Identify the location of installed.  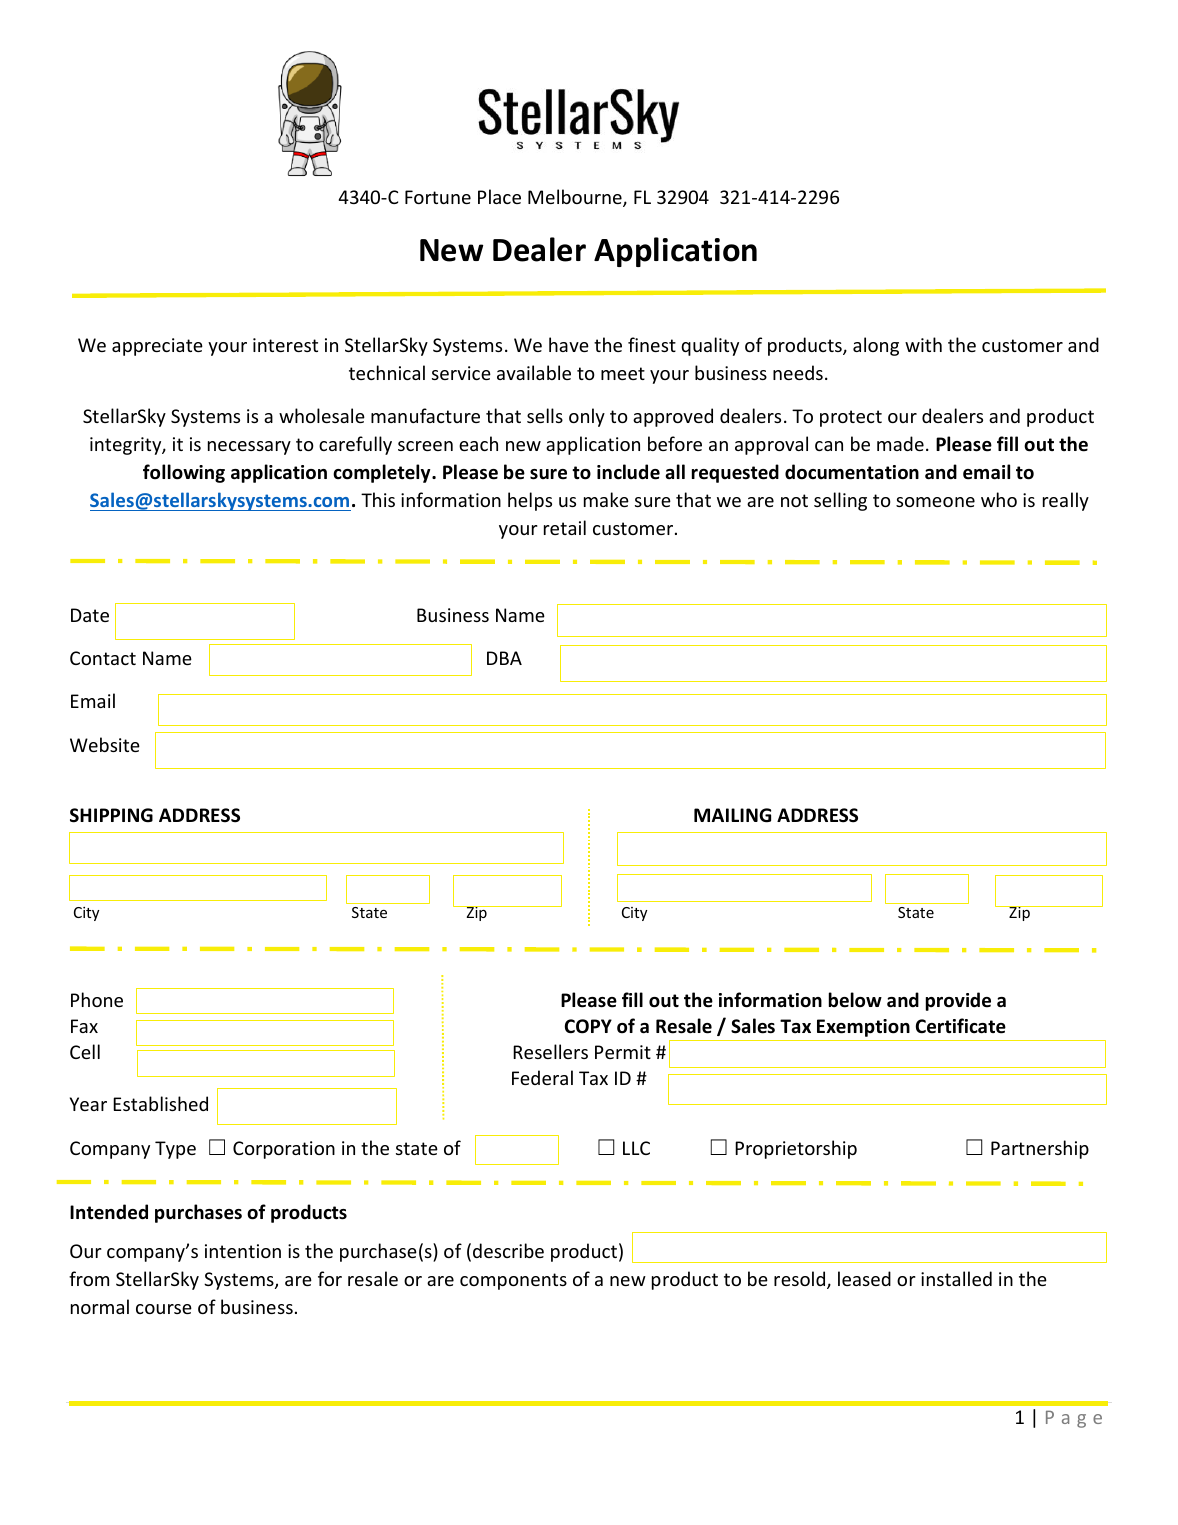
(956, 1278).
